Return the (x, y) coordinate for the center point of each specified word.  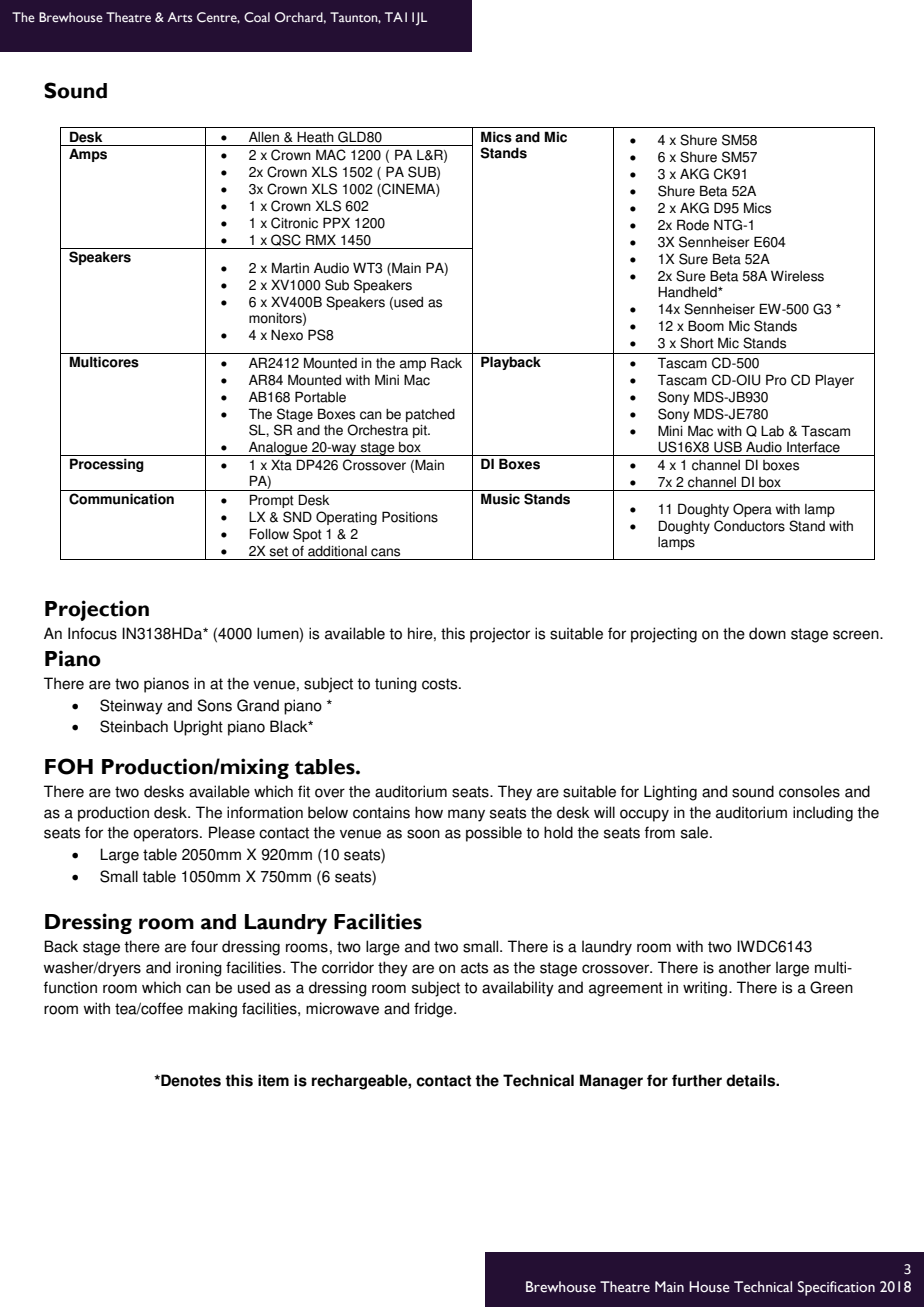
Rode (693, 225)
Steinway (131, 707)
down (767, 633)
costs (441, 684)
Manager (611, 1082)
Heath (315, 137)
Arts (180, 17)
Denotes (190, 1080)
